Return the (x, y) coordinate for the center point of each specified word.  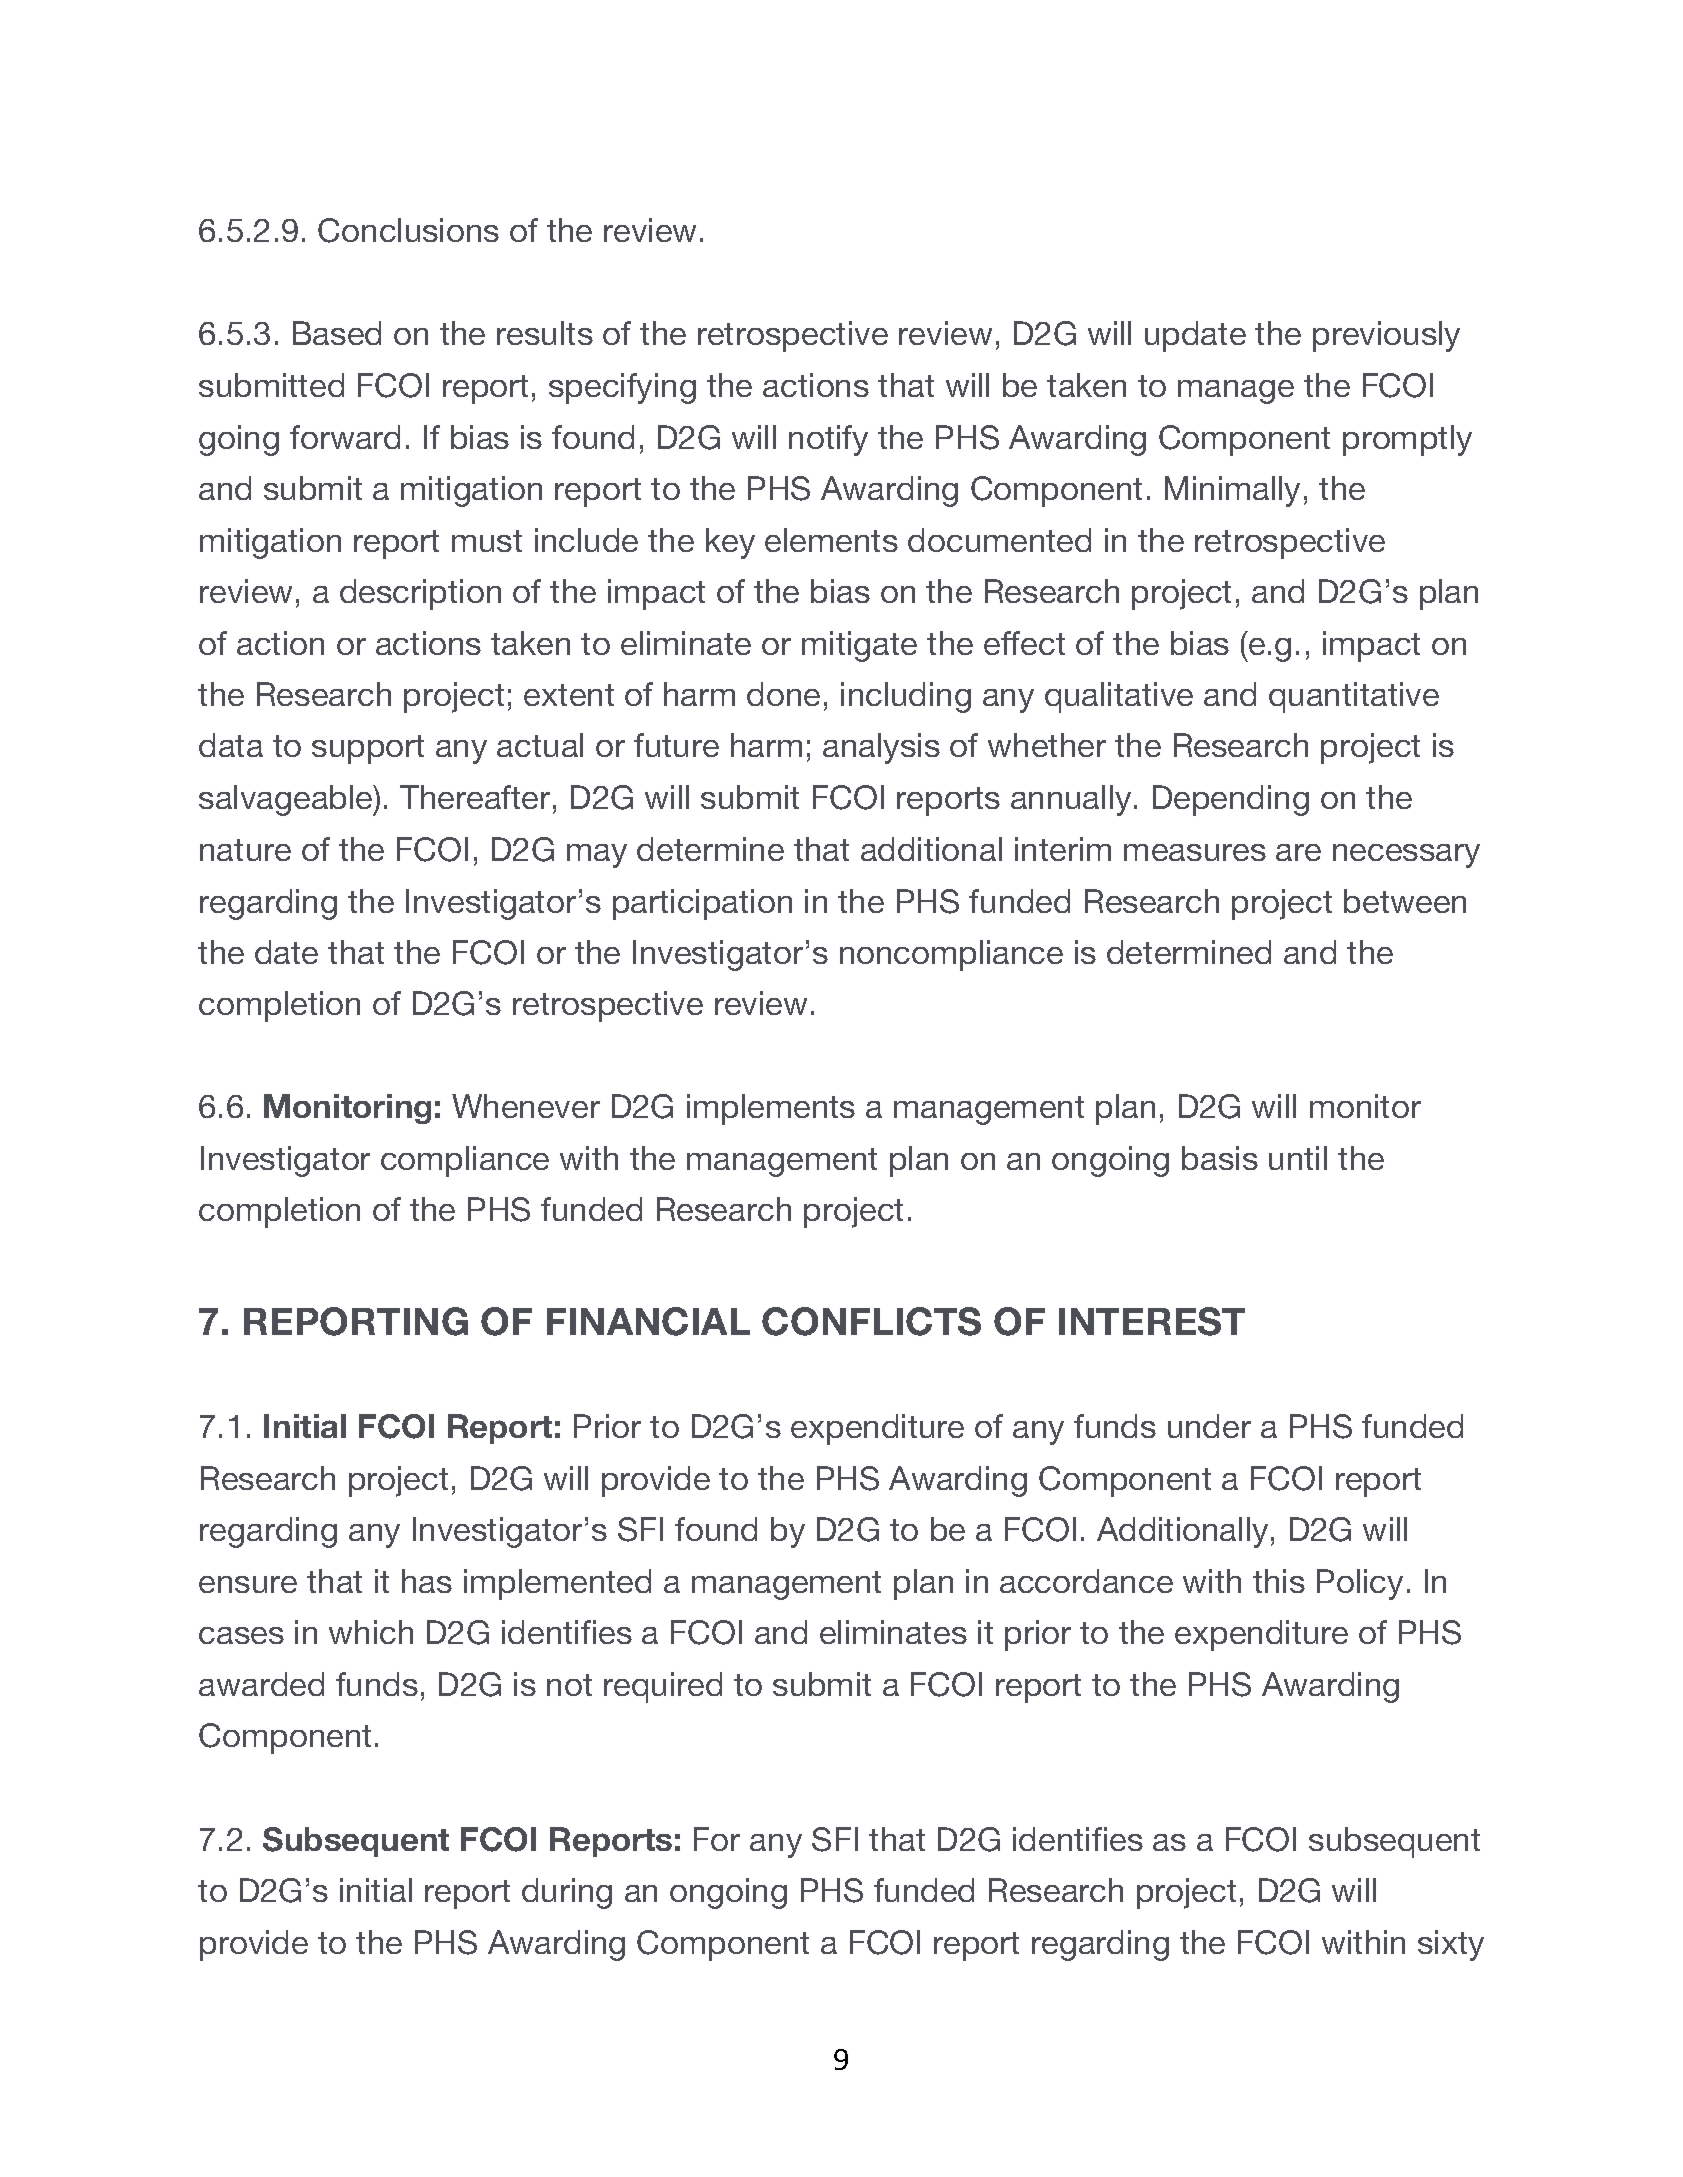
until (1298, 1158)
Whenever (526, 1106)
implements (771, 1109)
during (567, 1893)
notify (828, 440)
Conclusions (408, 230)
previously (1386, 336)
